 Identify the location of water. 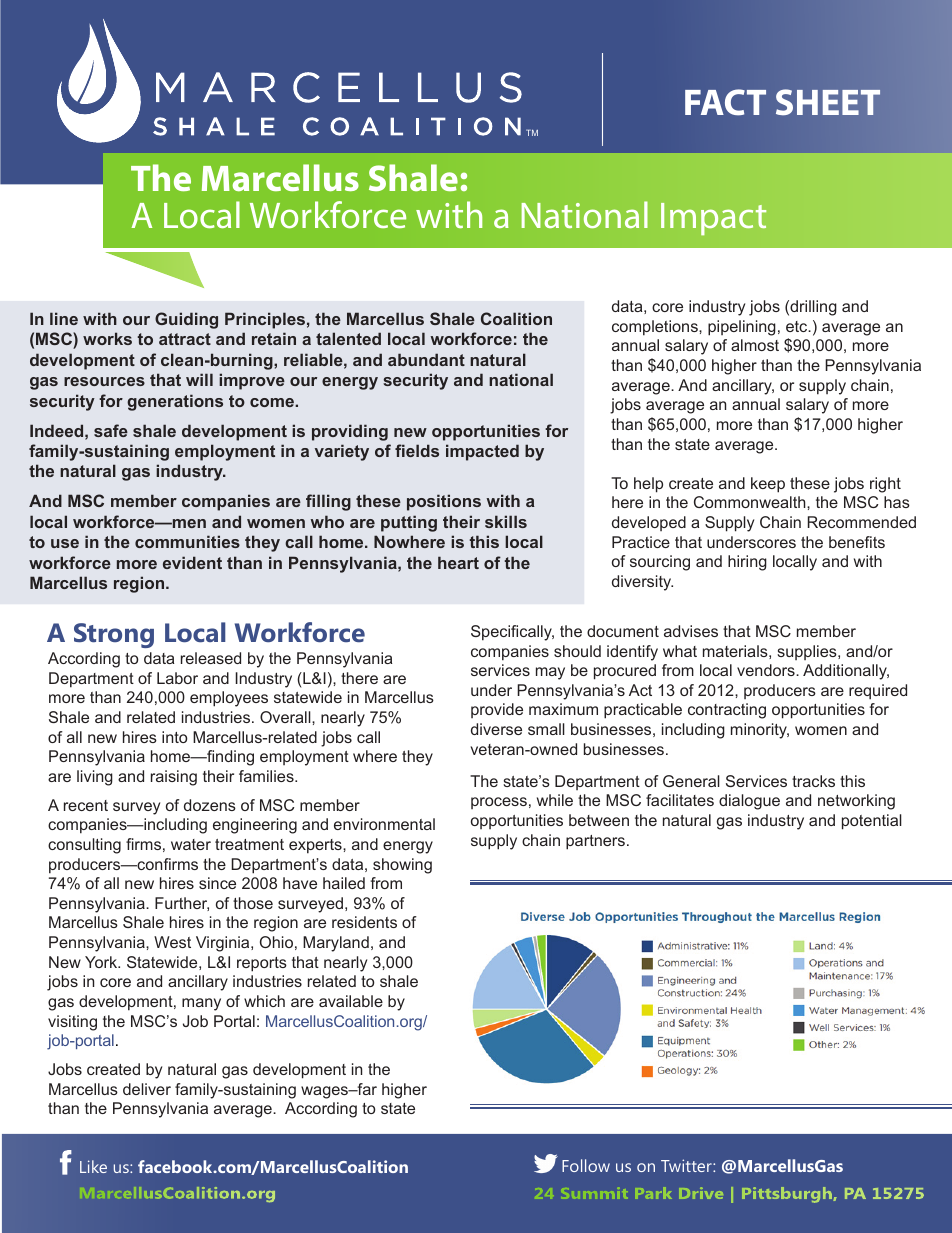
(191, 844).
